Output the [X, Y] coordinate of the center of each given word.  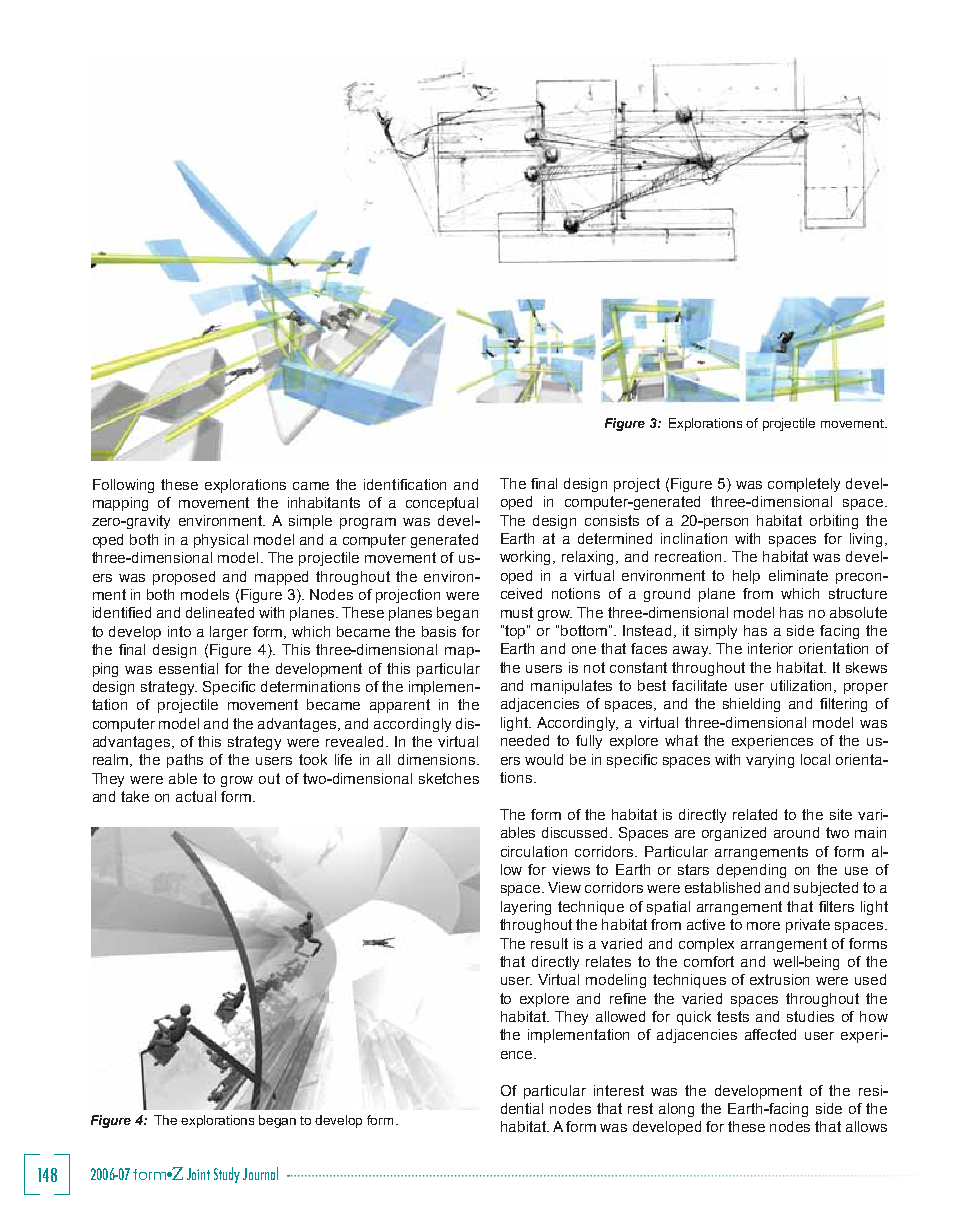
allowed [620, 1016]
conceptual [442, 504]
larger [229, 633]
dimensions [436, 759]
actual [196, 796]
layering [526, 908]
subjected [826, 889]
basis [439, 631]
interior [770, 648]
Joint [198, 1174]
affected [770, 1034]
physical [221, 541]
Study [227, 1175]
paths [185, 761]
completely [804, 485]
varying [770, 761]
